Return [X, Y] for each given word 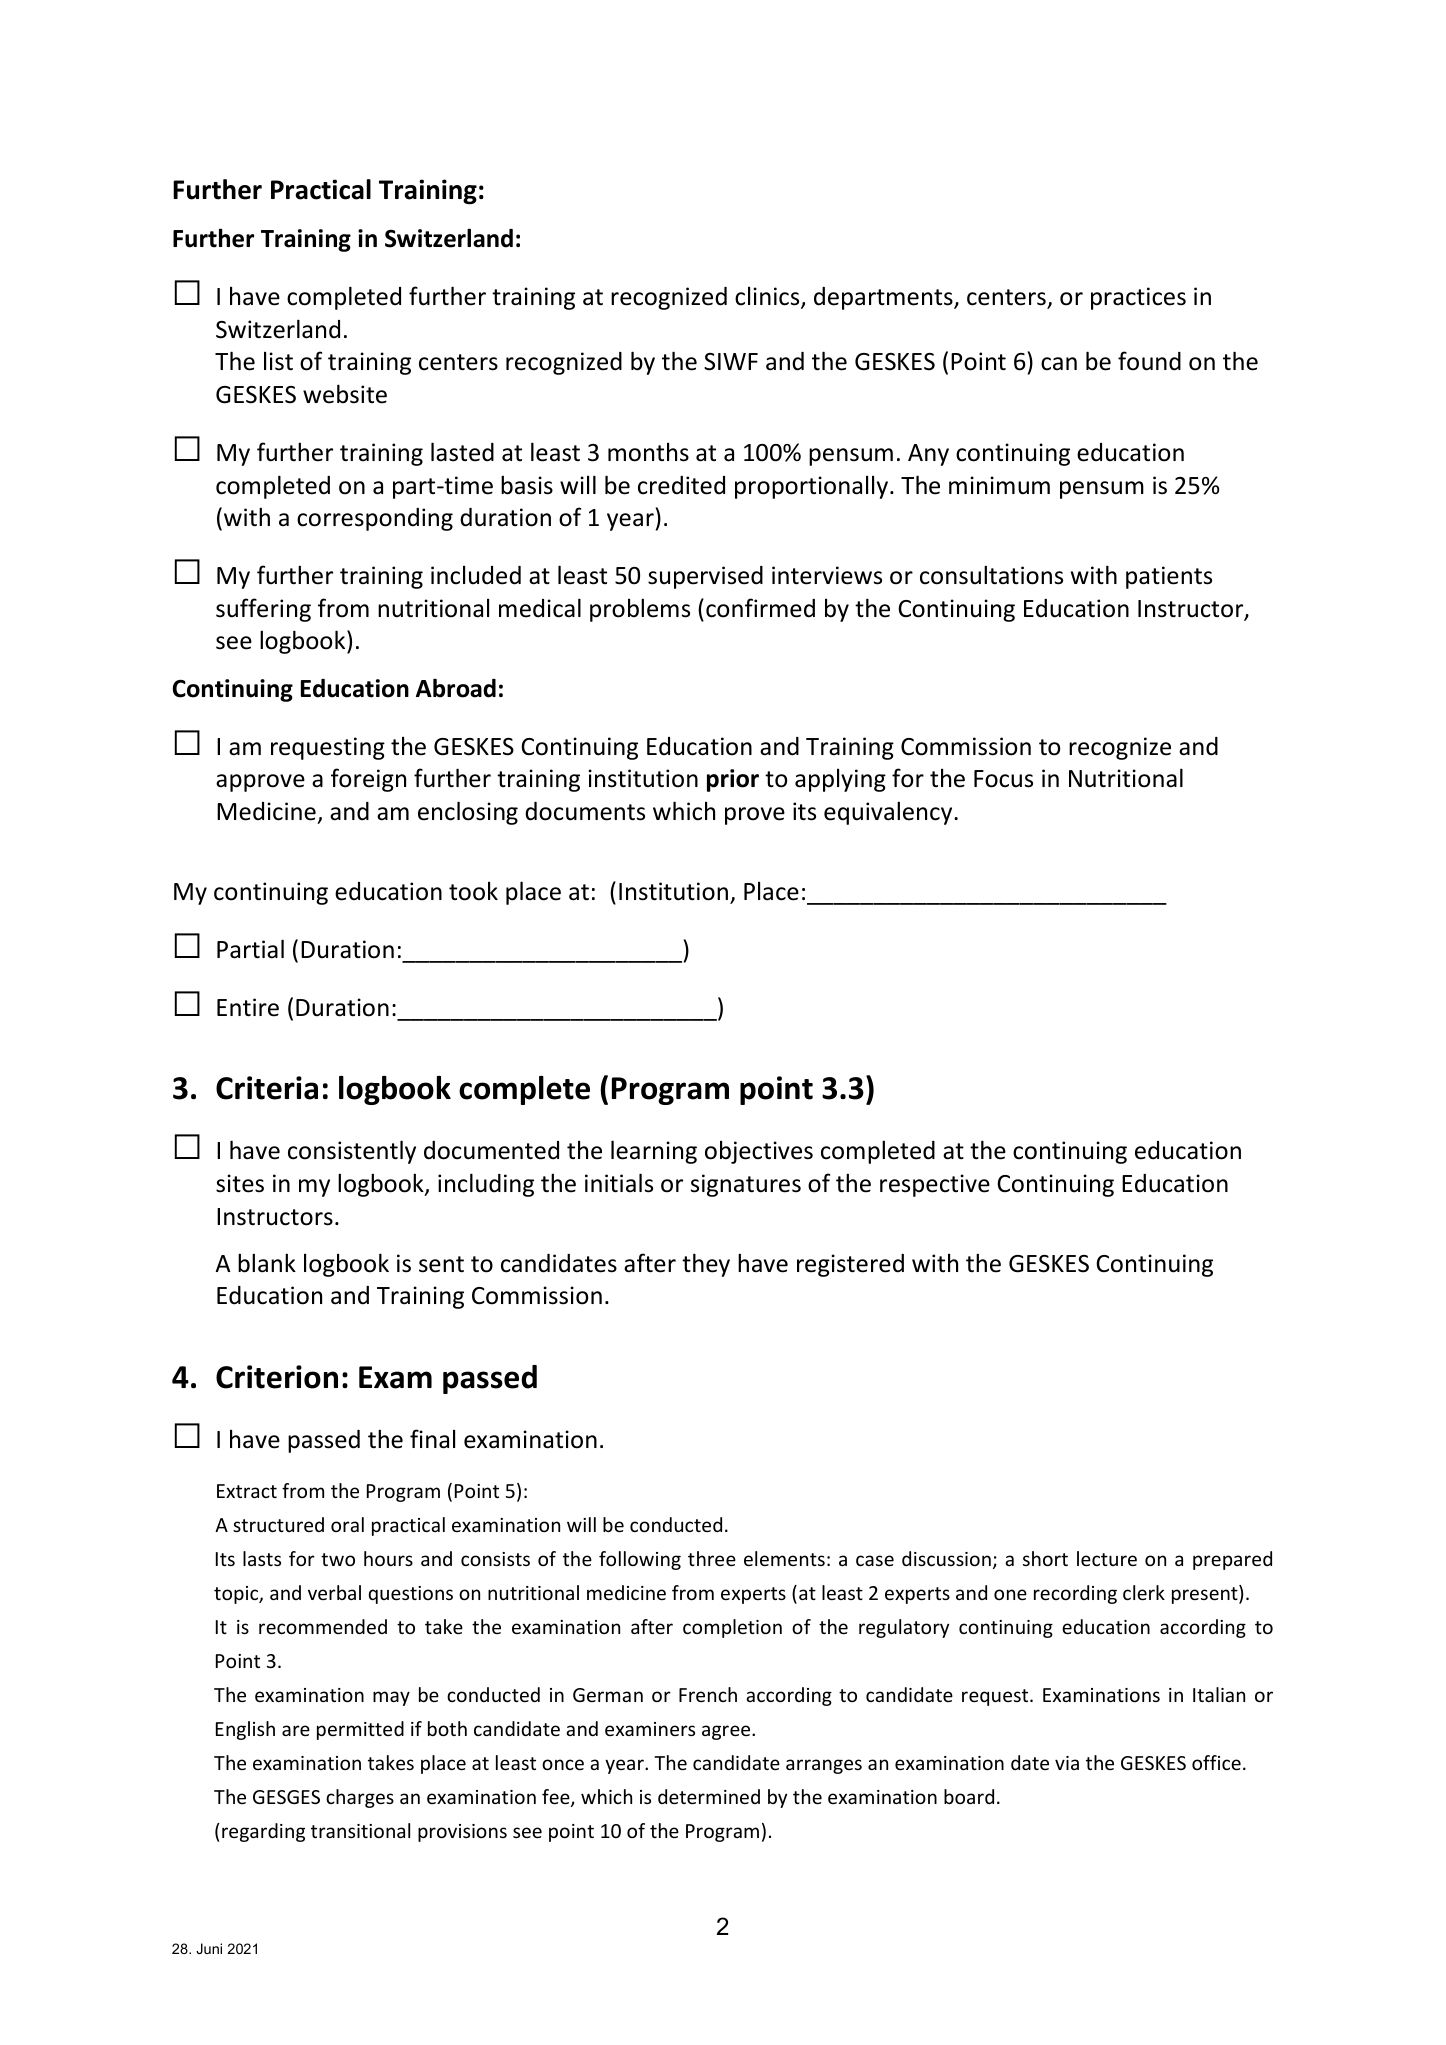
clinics [768, 297]
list [278, 361]
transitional [360, 1830]
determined [709, 1796]
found [1149, 361]
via [1067, 1763]
